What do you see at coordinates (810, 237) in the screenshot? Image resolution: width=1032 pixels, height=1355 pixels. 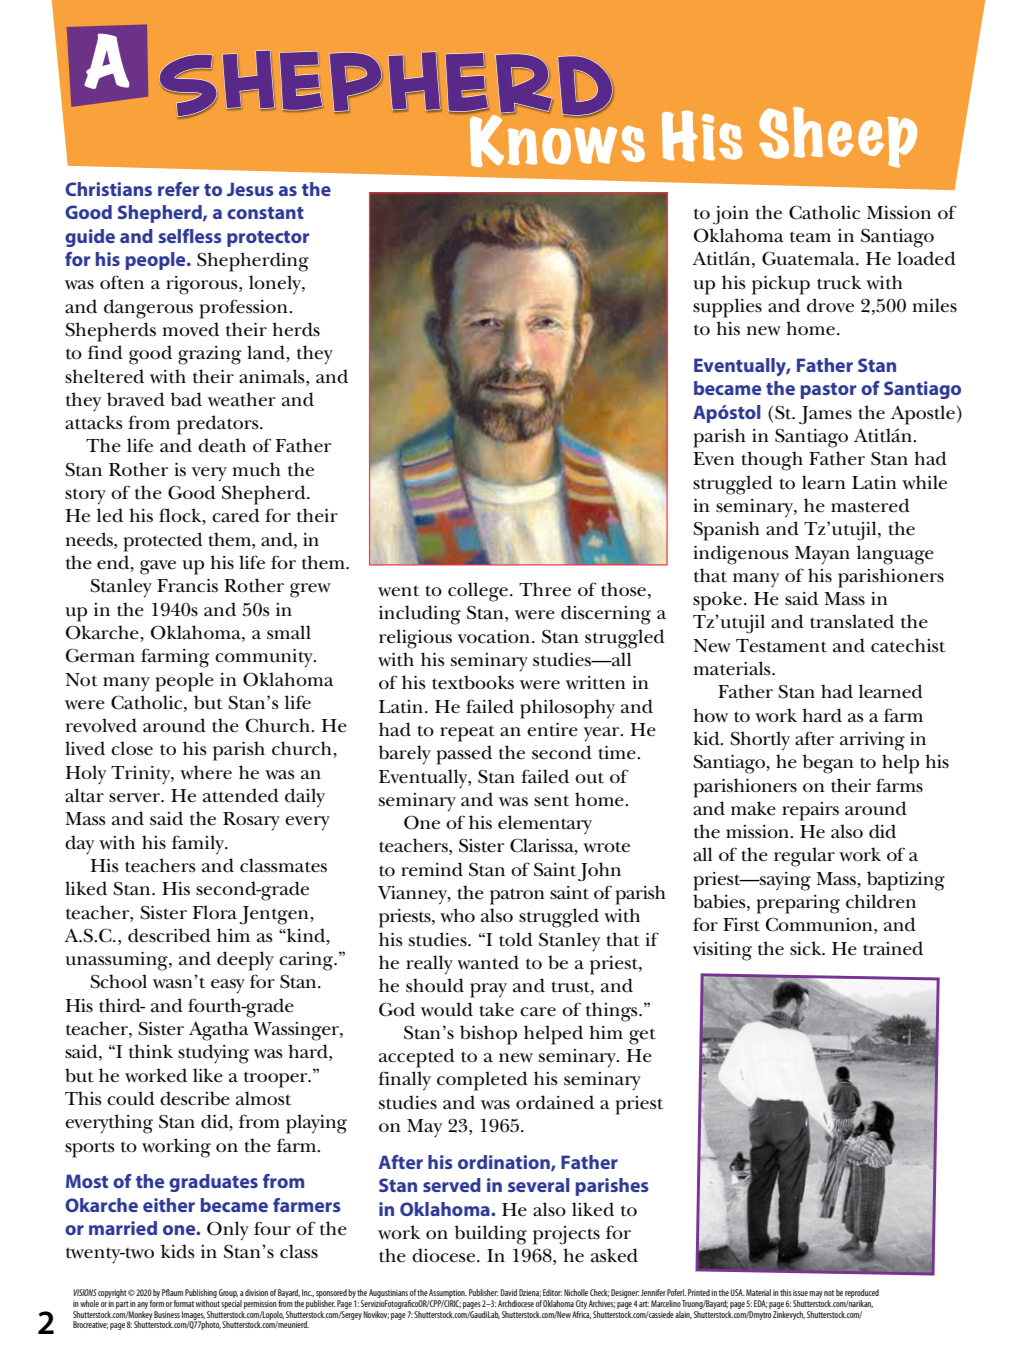 I see `team` at bounding box center [810, 237].
